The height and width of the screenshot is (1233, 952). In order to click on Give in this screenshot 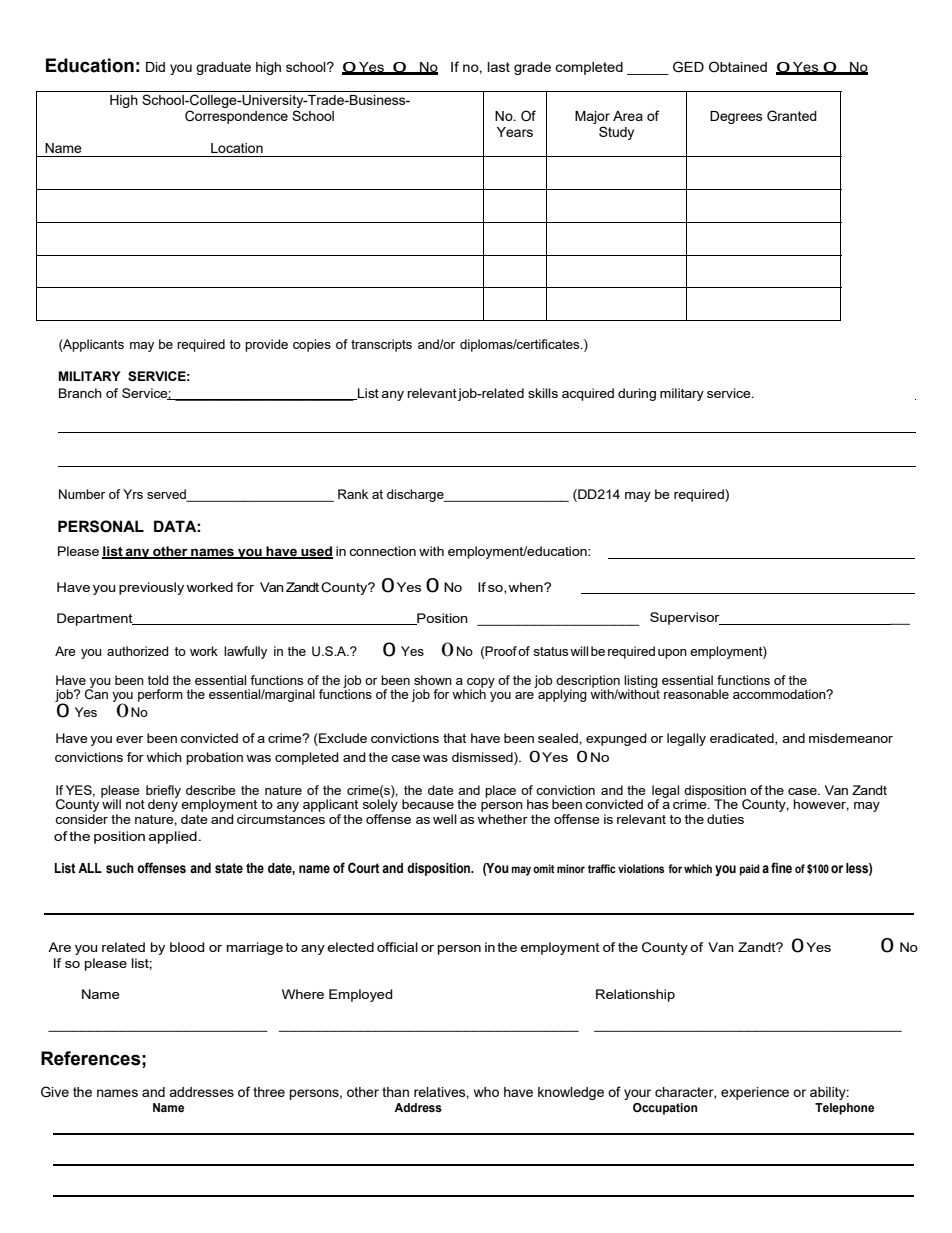, I will do `click(55, 1092)`.
